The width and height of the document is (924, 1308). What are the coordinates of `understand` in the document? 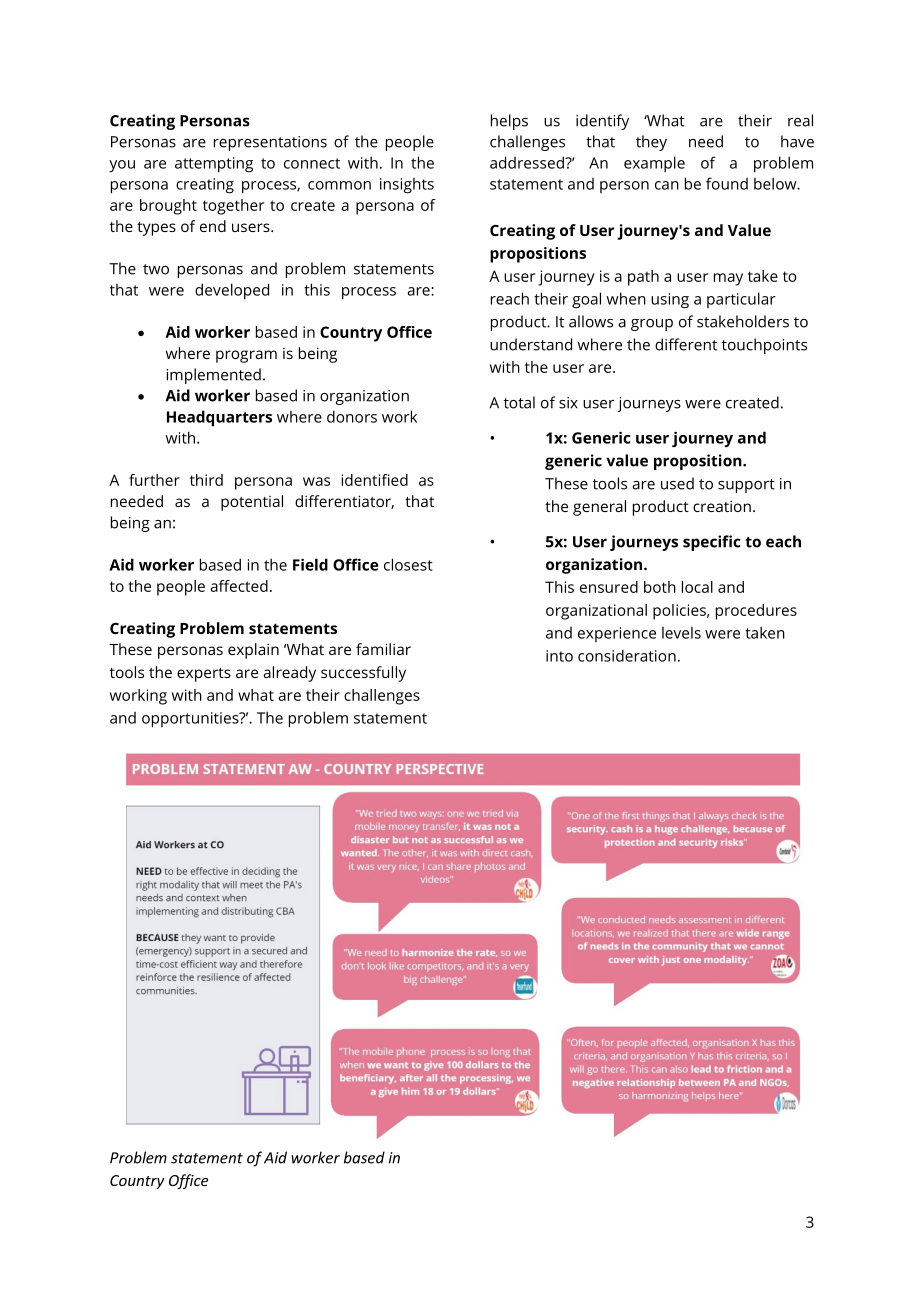 It's located at (531, 344).
